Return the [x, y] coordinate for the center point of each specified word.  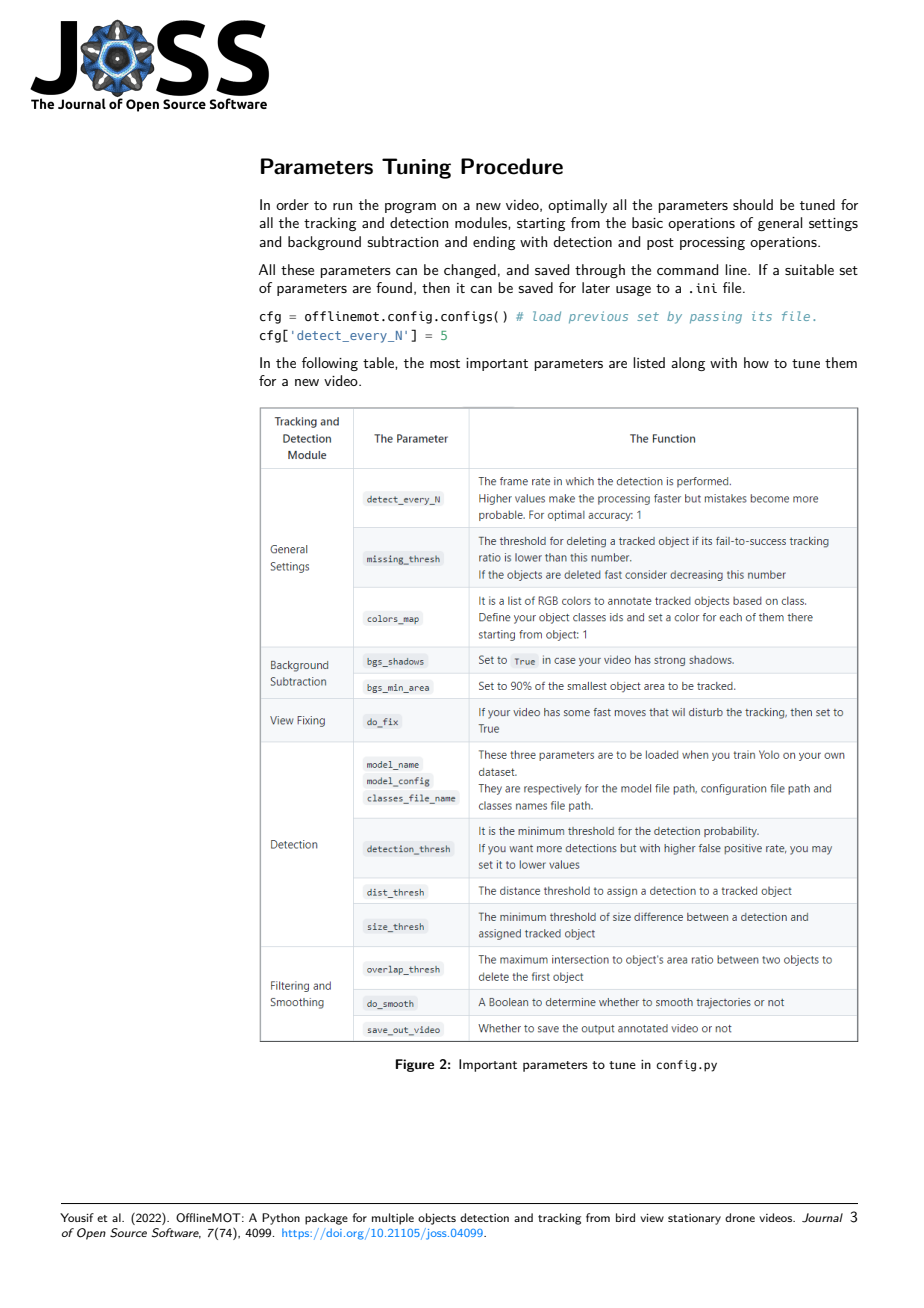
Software [176, 1233]
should [753, 204]
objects [437, 1219]
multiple [393, 1219]
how [756, 362]
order [292, 204]
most [445, 363]
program [410, 208]
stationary [694, 1219]
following [330, 364]
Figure [415, 1065]
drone [740, 1217]
